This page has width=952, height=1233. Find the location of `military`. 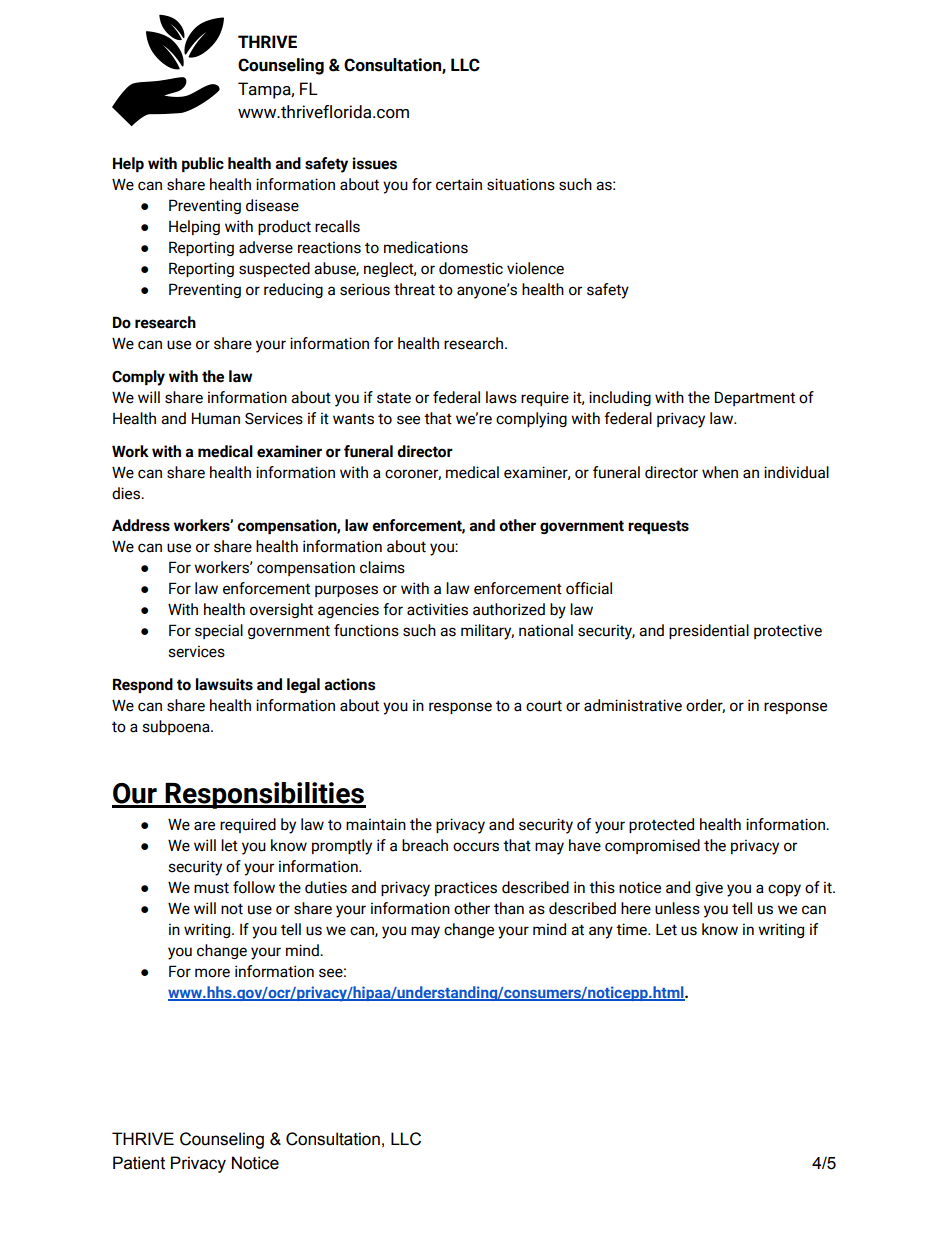

military is located at coordinates (487, 632).
